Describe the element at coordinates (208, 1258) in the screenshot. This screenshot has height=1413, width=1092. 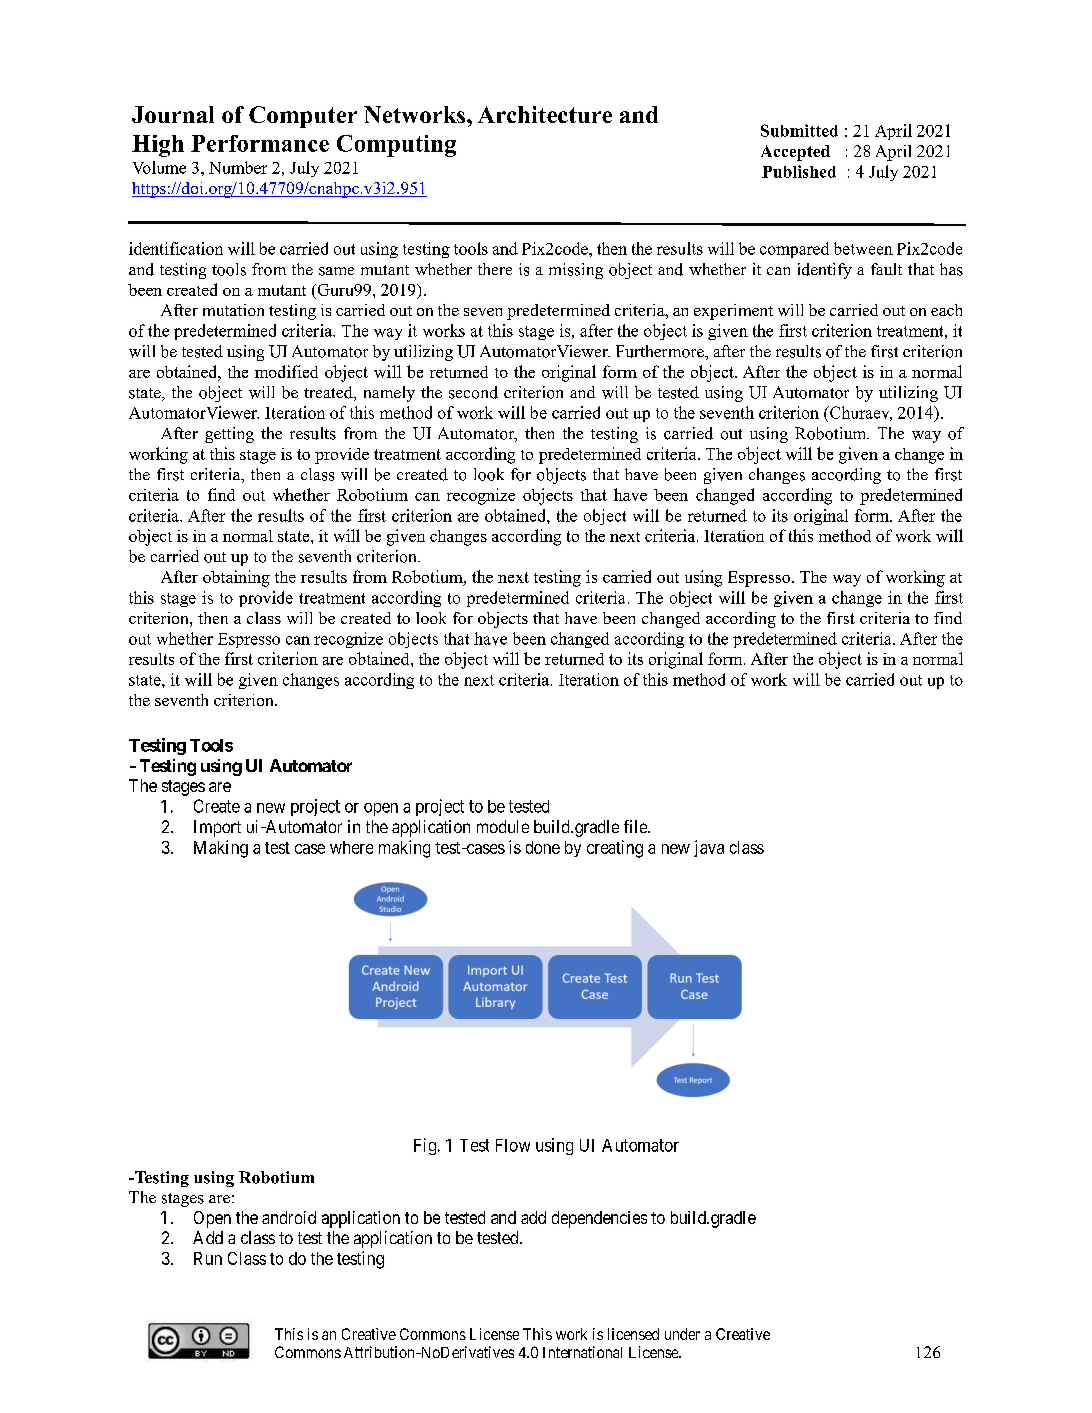
I see `Run` at that location.
